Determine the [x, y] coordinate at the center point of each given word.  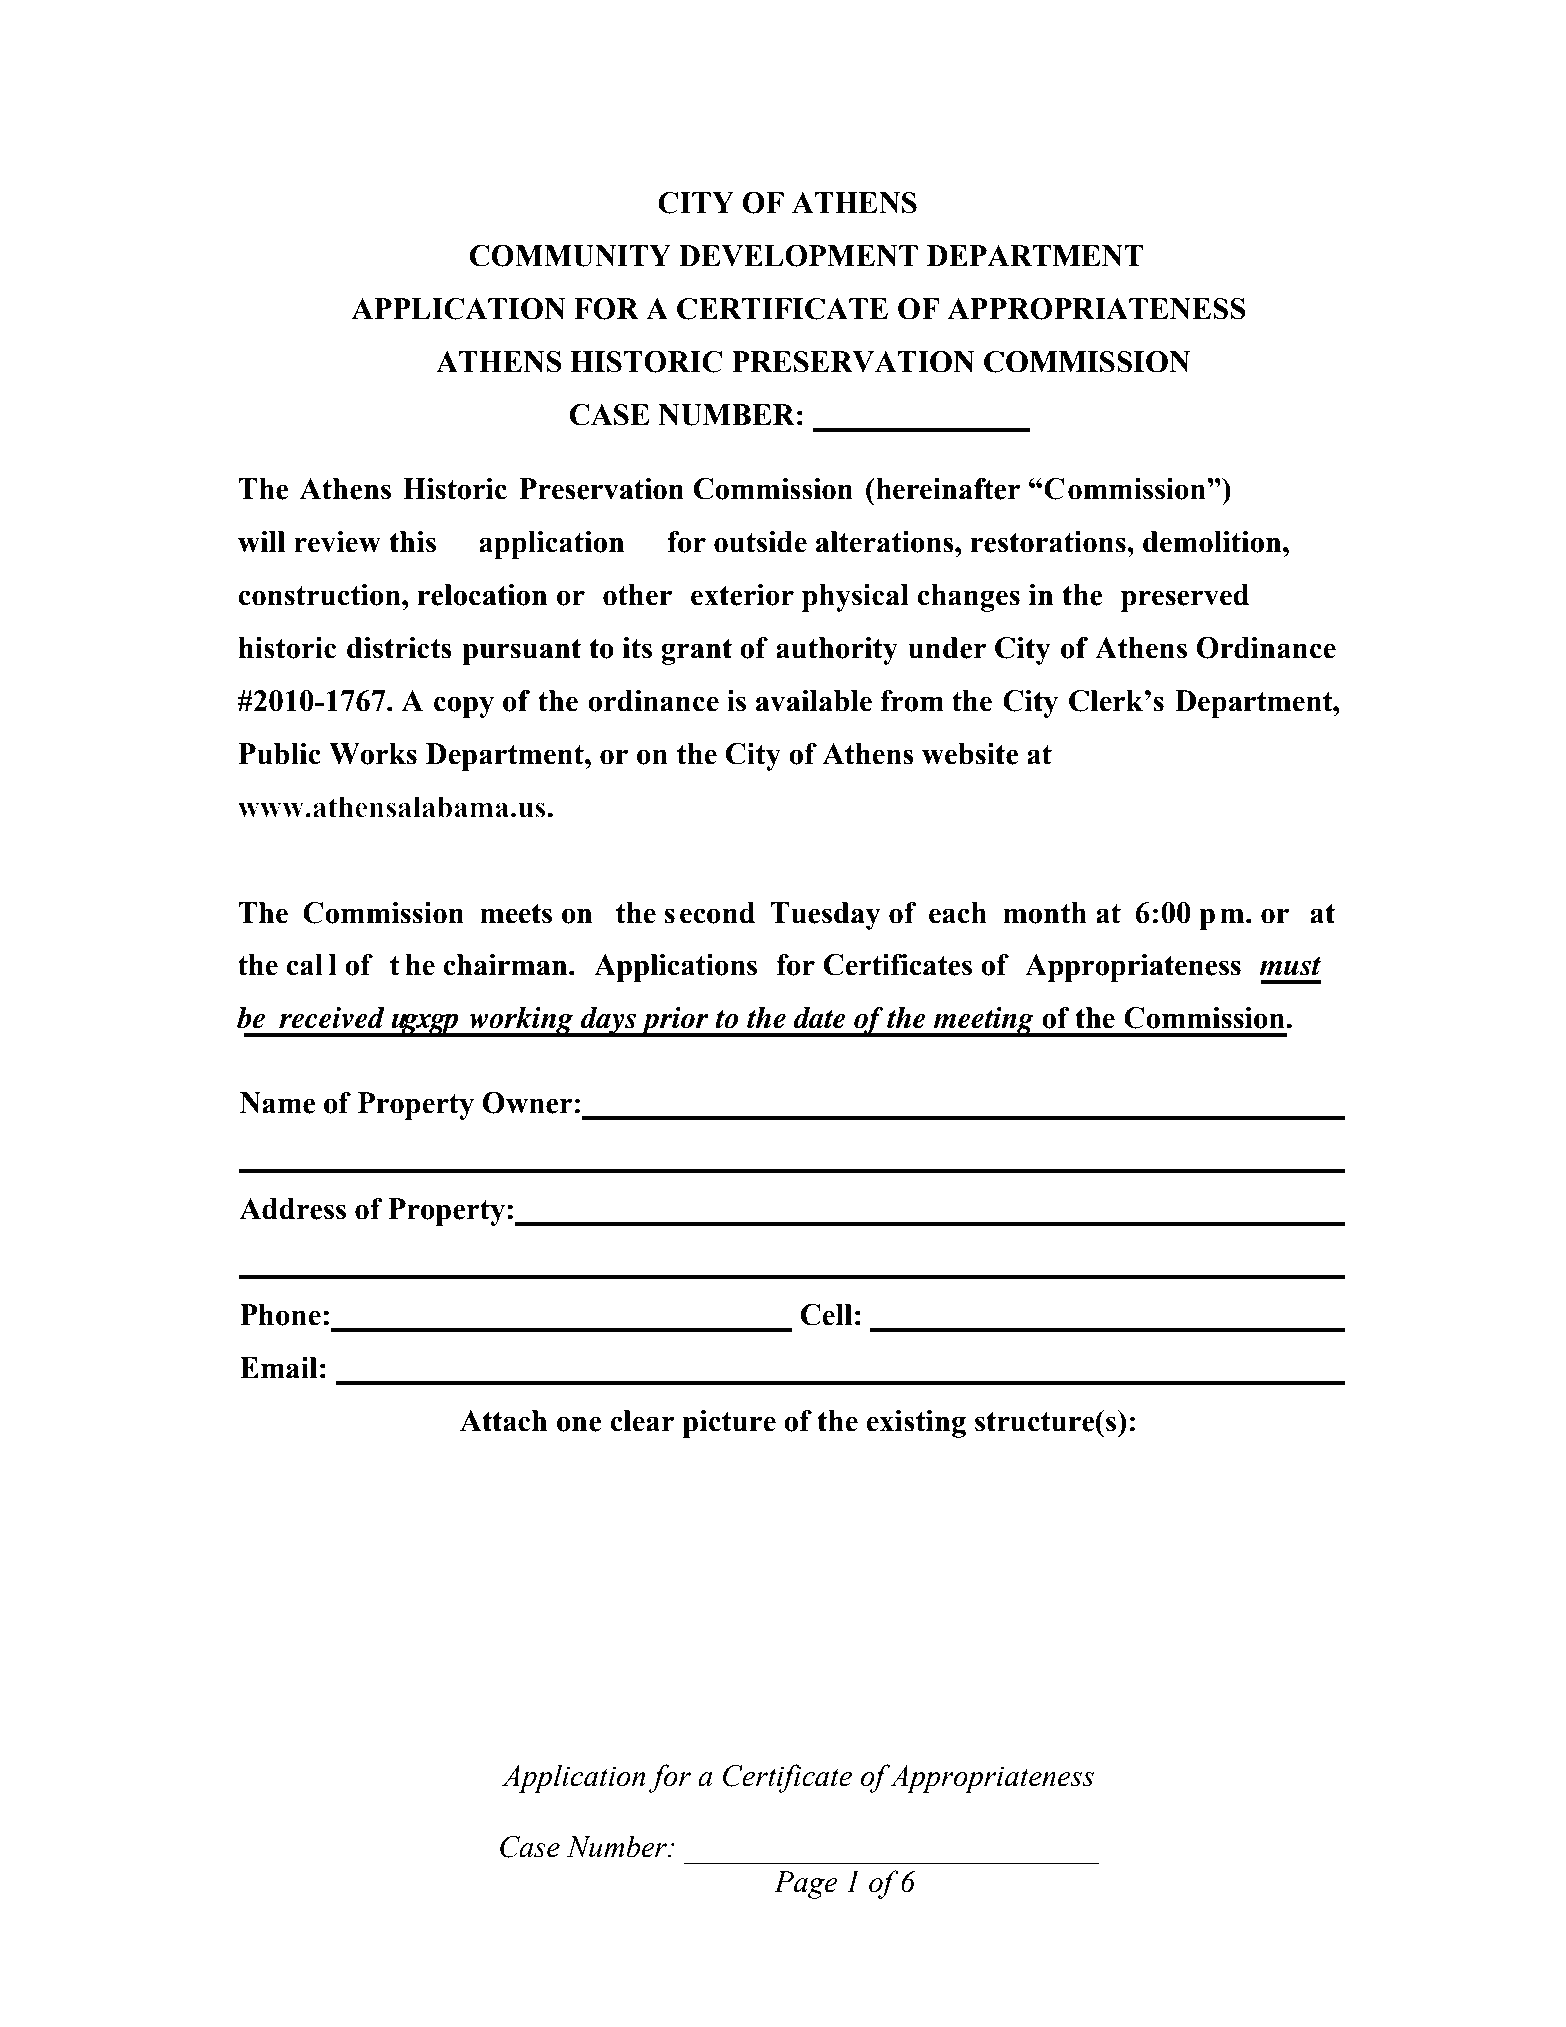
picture [729, 1424]
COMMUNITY [570, 256]
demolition [1213, 542]
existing [916, 1424]
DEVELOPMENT [798, 256]
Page [806, 1885]
